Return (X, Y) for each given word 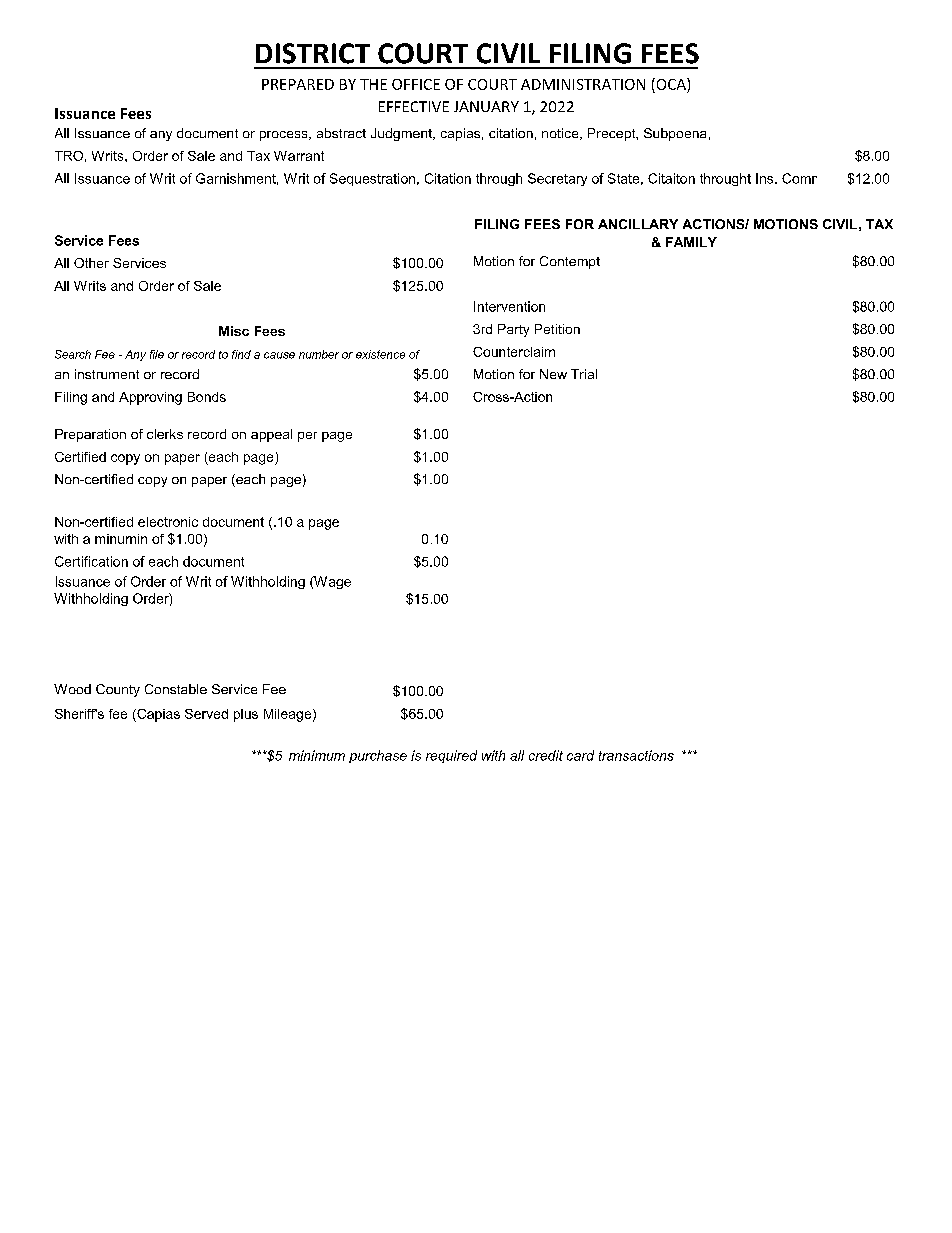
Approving (150, 398)
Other (91, 263)
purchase (378, 756)
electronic (168, 522)
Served (206, 714)
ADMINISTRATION (583, 84)
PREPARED (298, 84)
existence (380, 354)
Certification (91, 561)
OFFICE (416, 84)
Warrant (299, 156)
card (580, 755)
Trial (584, 374)
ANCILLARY (638, 224)
